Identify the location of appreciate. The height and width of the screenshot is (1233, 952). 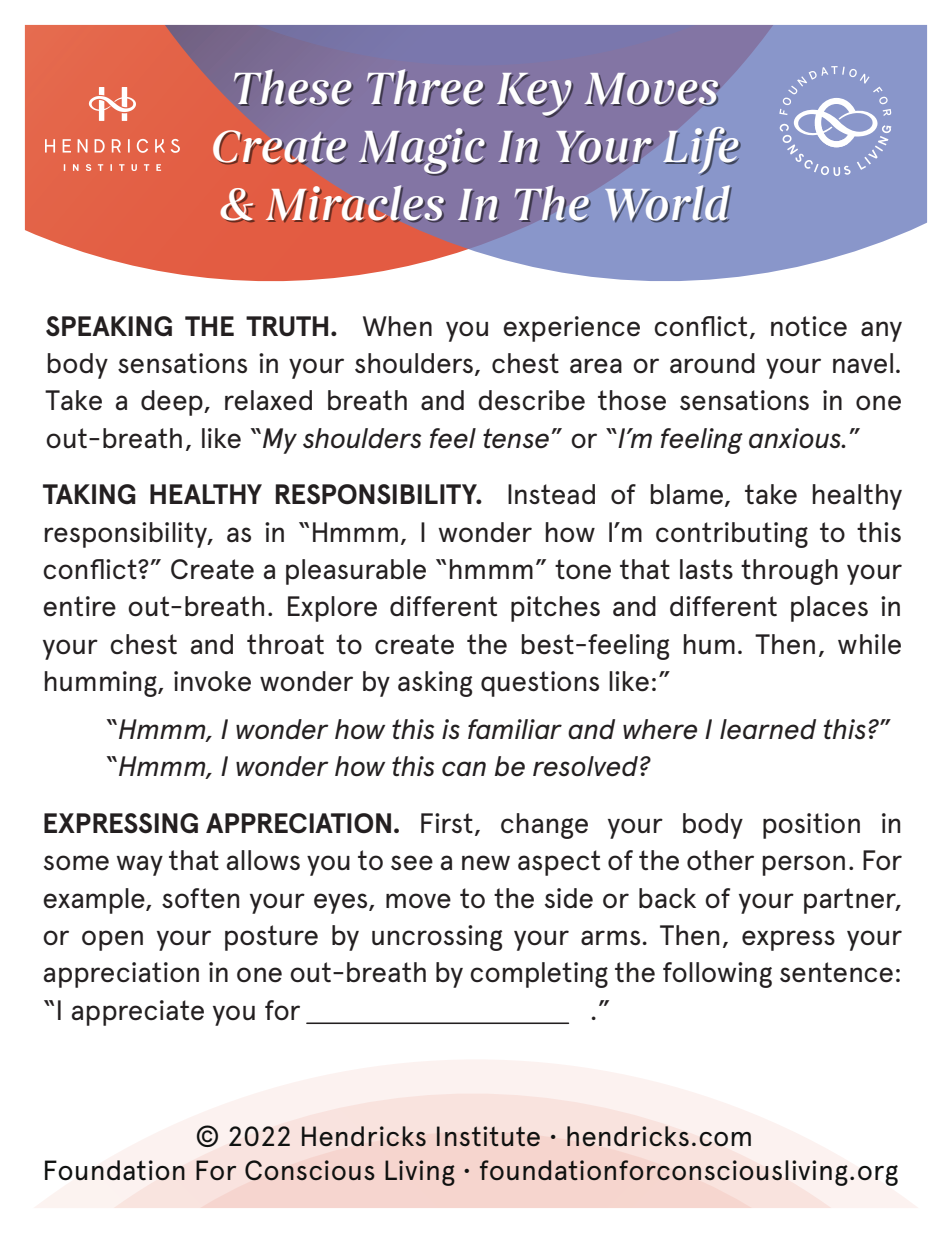
(138, 1013).
